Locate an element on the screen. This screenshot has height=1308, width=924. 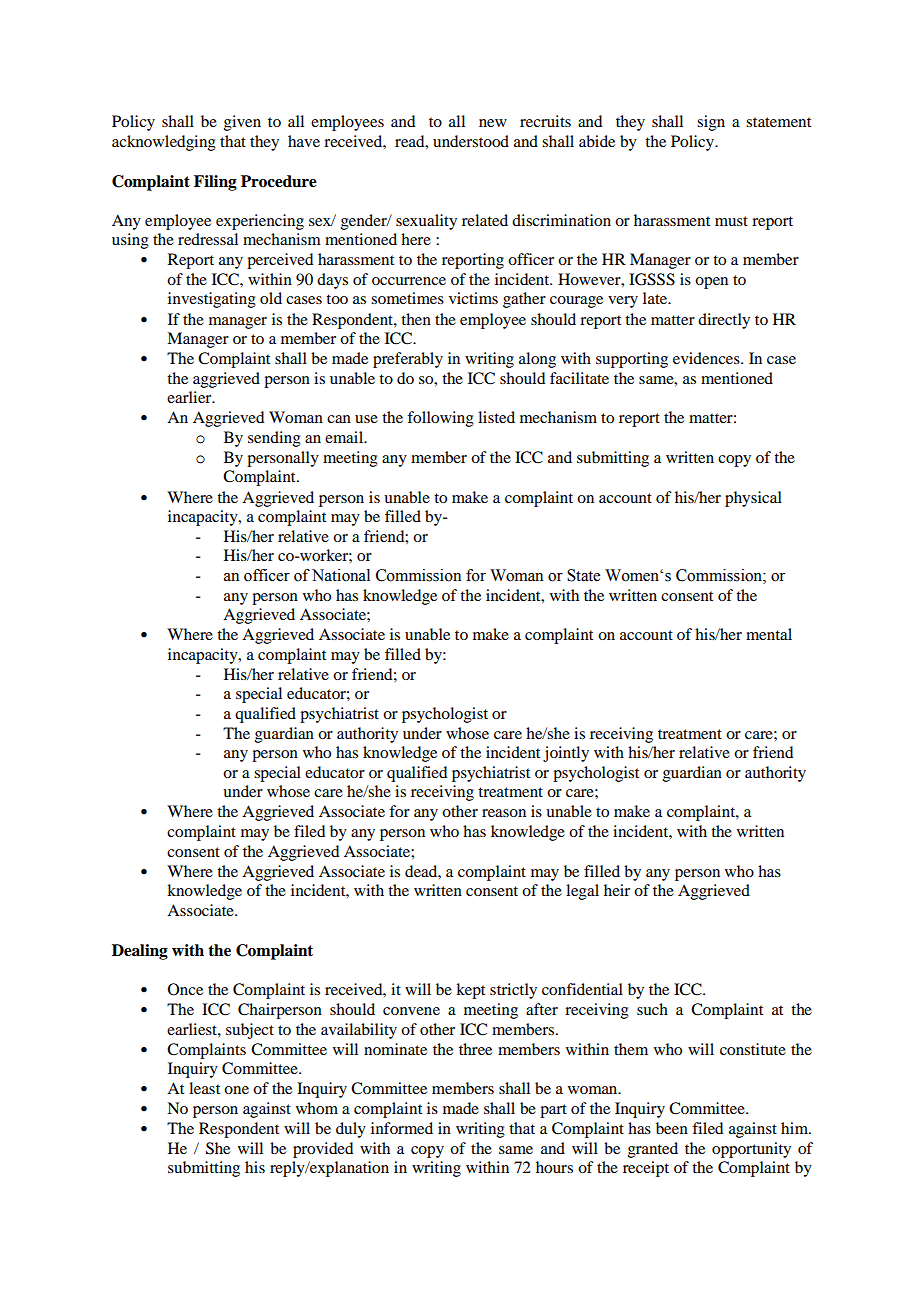
sign is located at coordinates (711, 123).
